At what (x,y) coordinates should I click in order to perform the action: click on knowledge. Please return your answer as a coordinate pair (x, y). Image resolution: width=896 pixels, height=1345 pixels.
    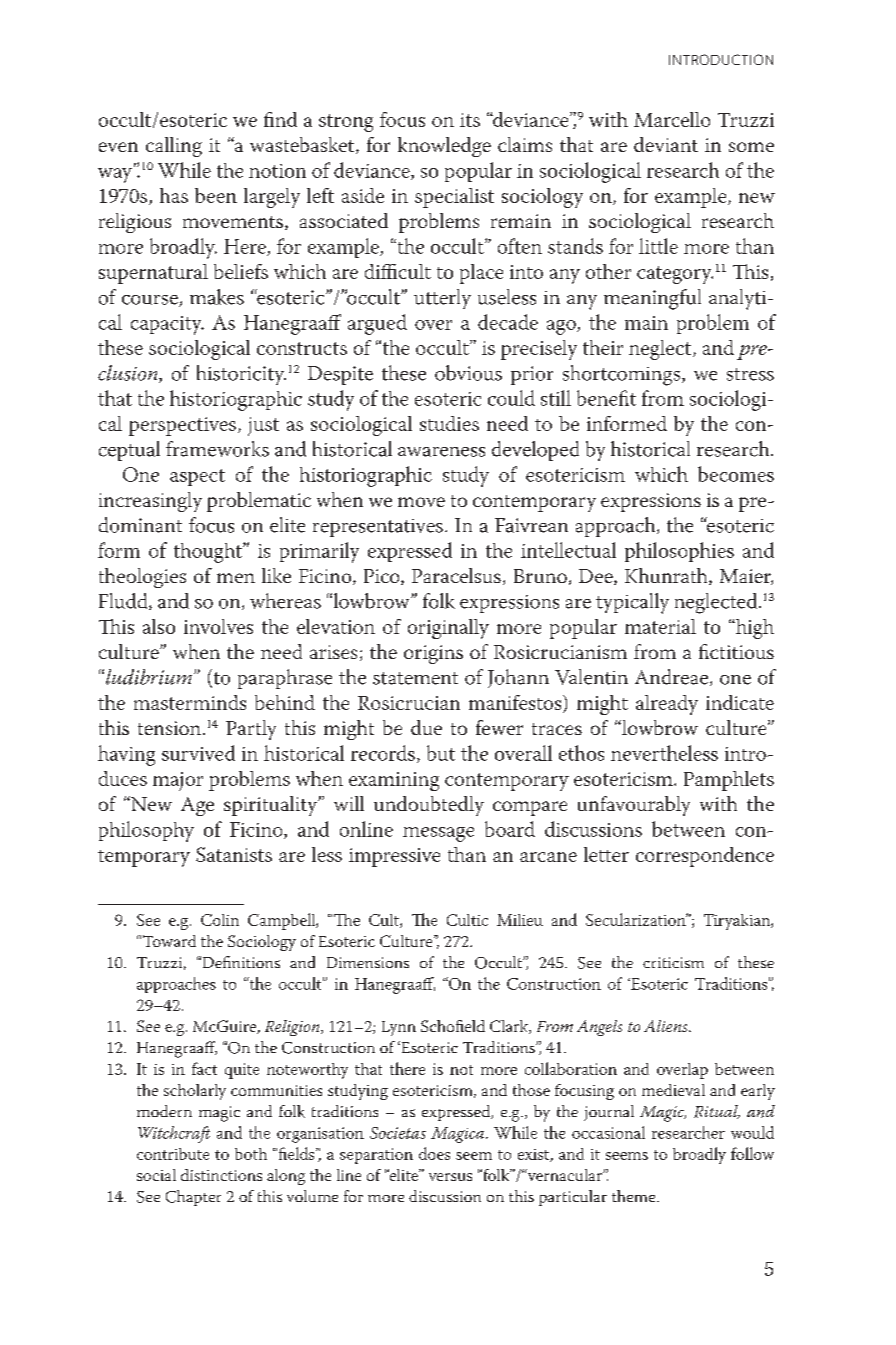
    Looking at the image, I should click on (444, 147).
